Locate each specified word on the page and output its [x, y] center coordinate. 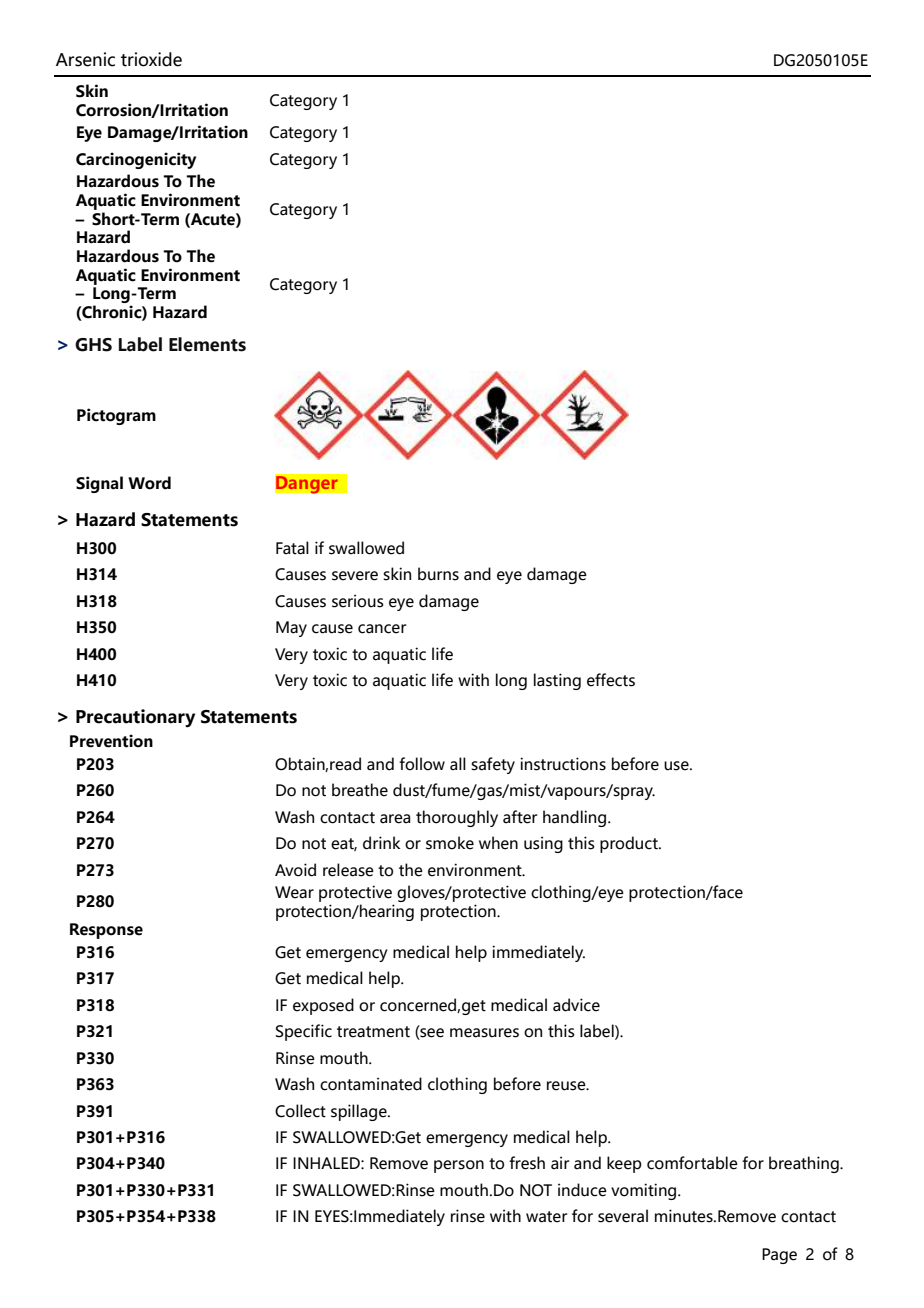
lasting [557, 681]
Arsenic [85, 59]
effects [611, 680]
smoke [450, 843]
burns [438, 574]
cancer [382, 629]
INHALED [327, 1163]
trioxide [151, 59]
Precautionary [135, 718]
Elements [207, 344]
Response [106, 931]
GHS [93, 345]
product [630, 844]
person [459, 1166]
